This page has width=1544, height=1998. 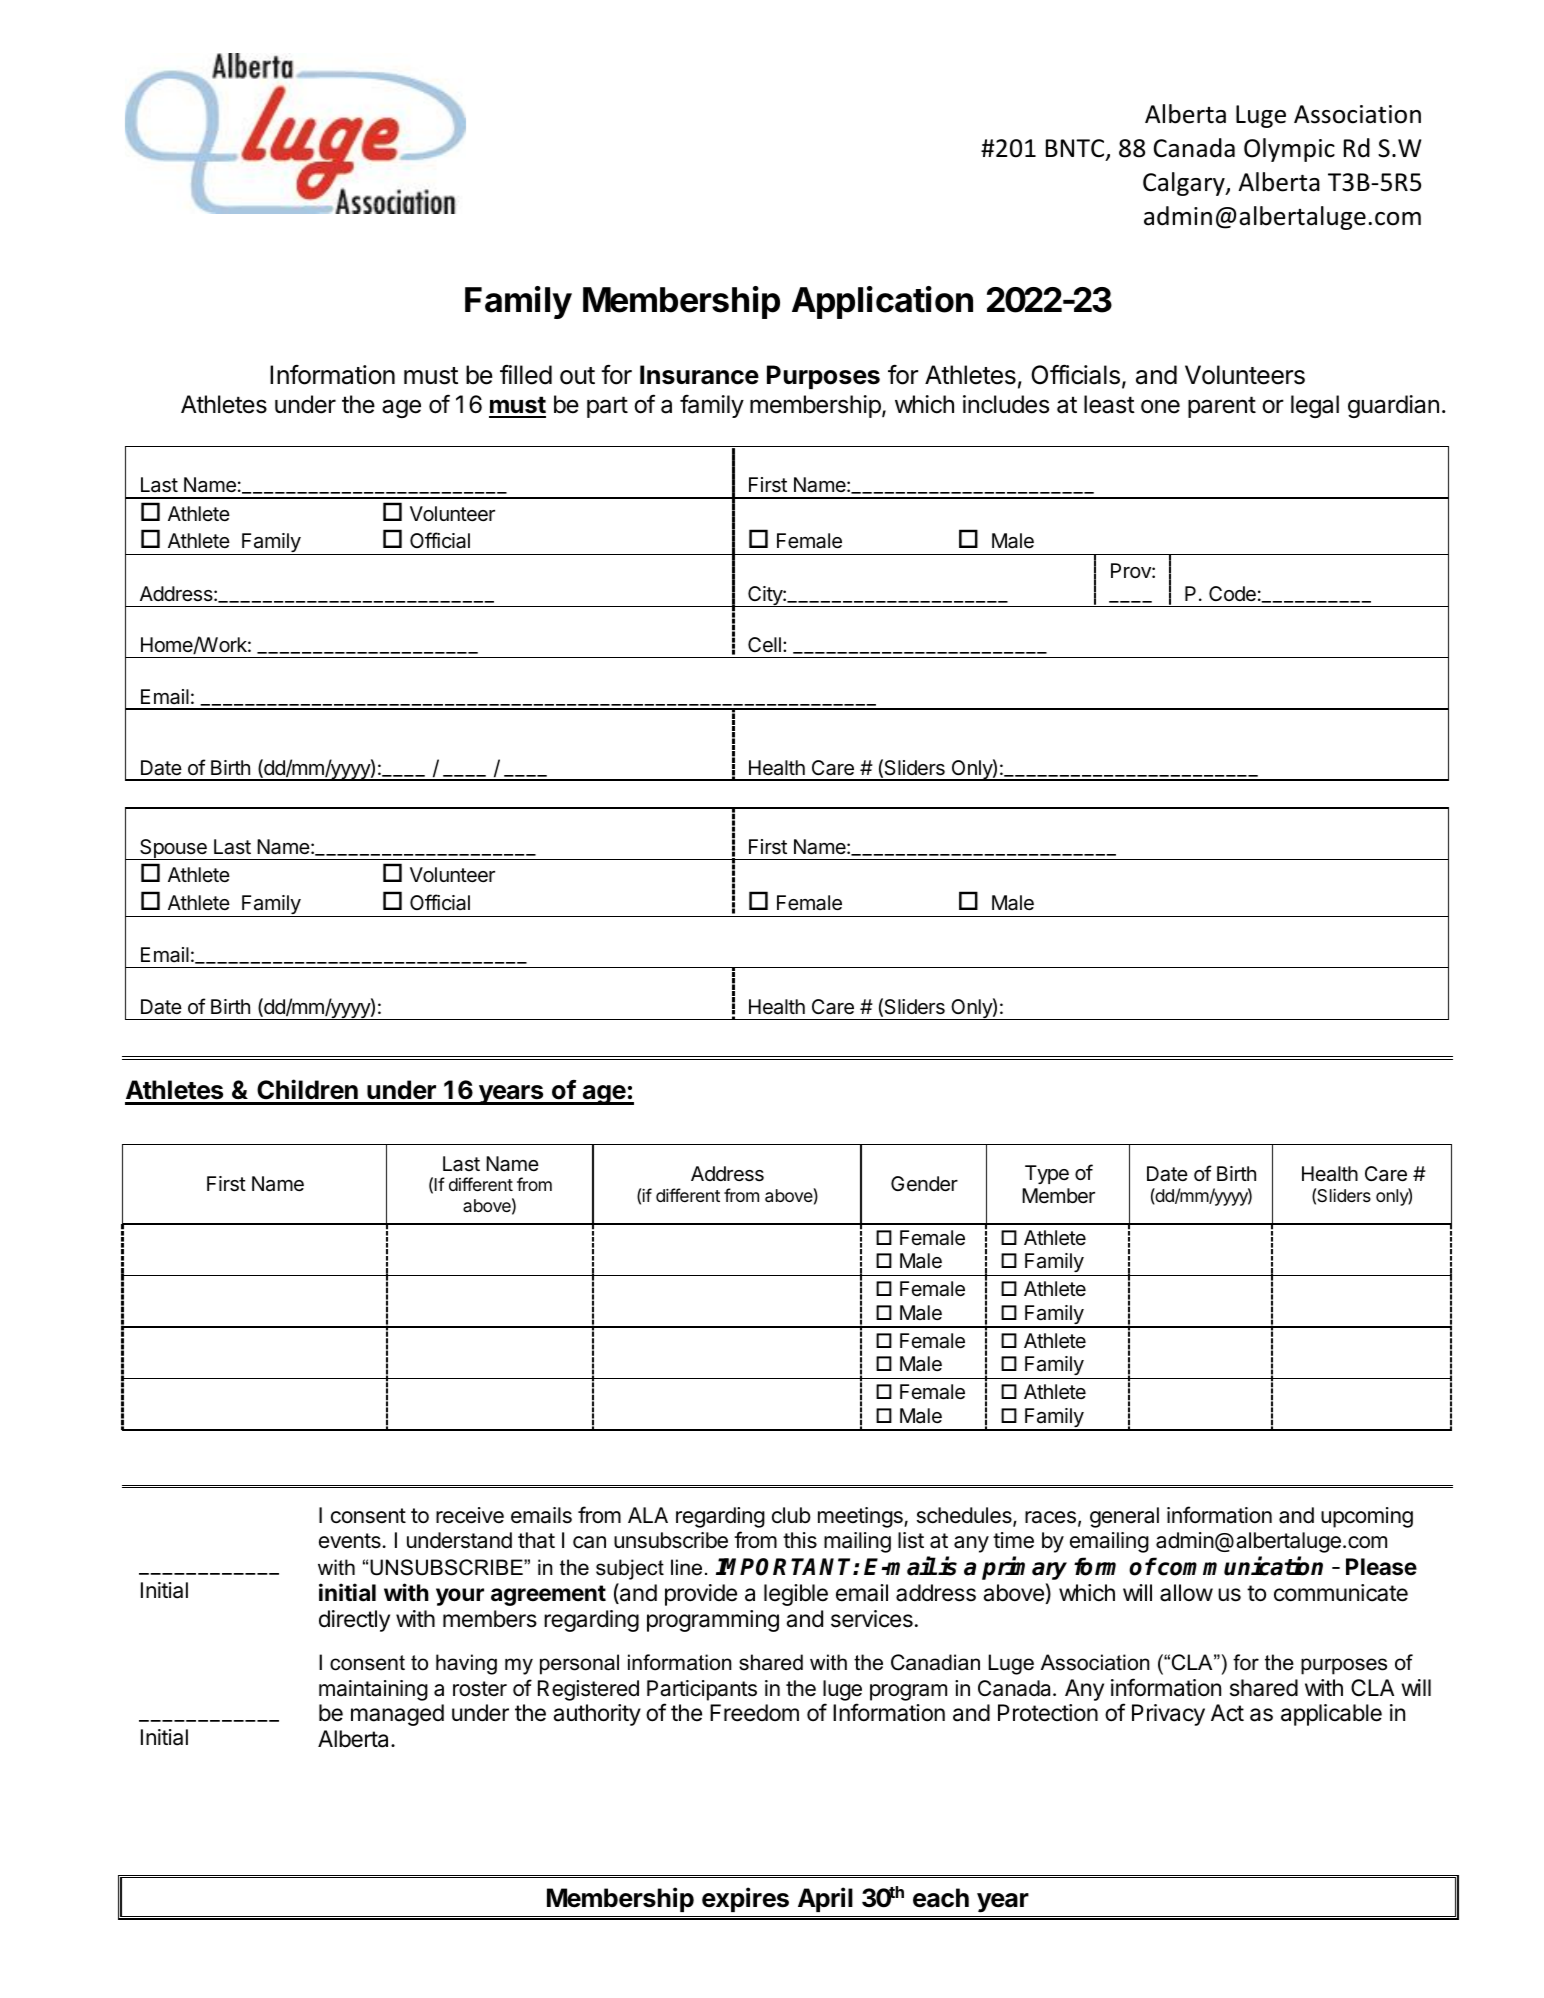 What do you see at coordinates (882, 302) in the page?
I see `Application` at bounding box center [882, 302].
